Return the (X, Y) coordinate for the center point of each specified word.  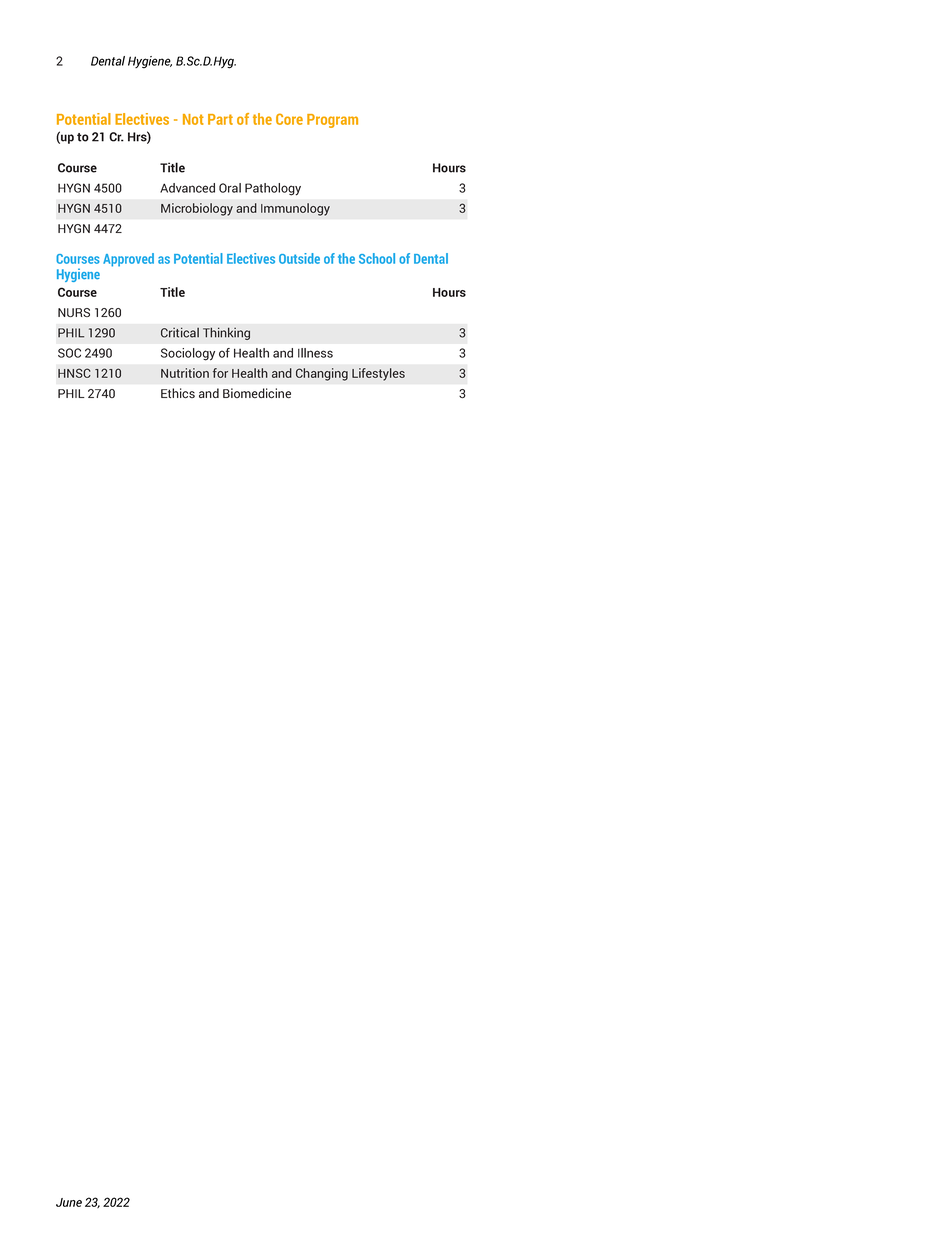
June (69, 1202)
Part (220, 119)
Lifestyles (378, 374)
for (220, 373)
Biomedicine (257, 393)
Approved (128, 260)
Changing (322, 374)
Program (332, 121)
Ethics (178, 393)
